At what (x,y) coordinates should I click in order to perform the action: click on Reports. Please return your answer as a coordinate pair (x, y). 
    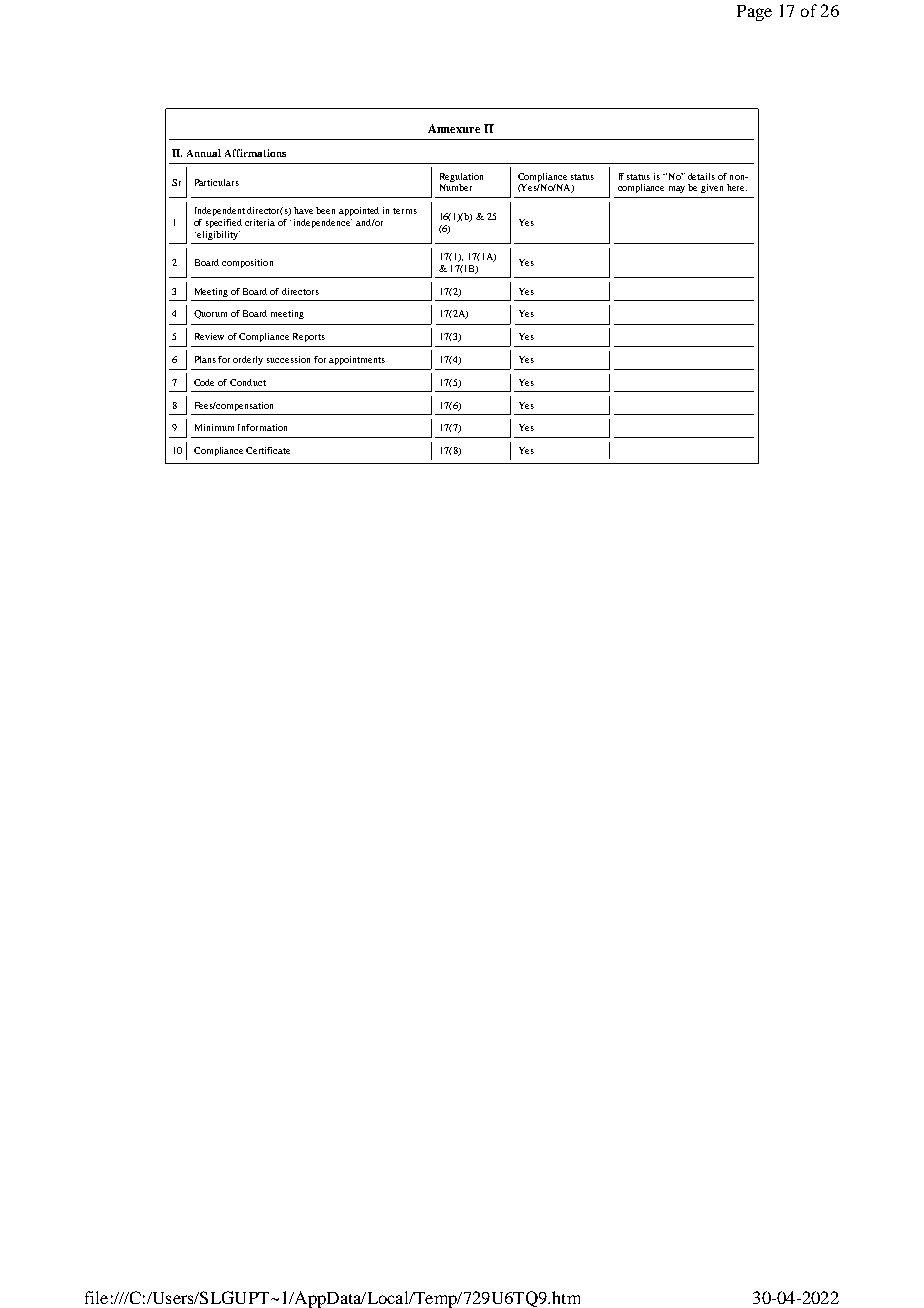
    Looking at the image, I should click on (309, 337).
